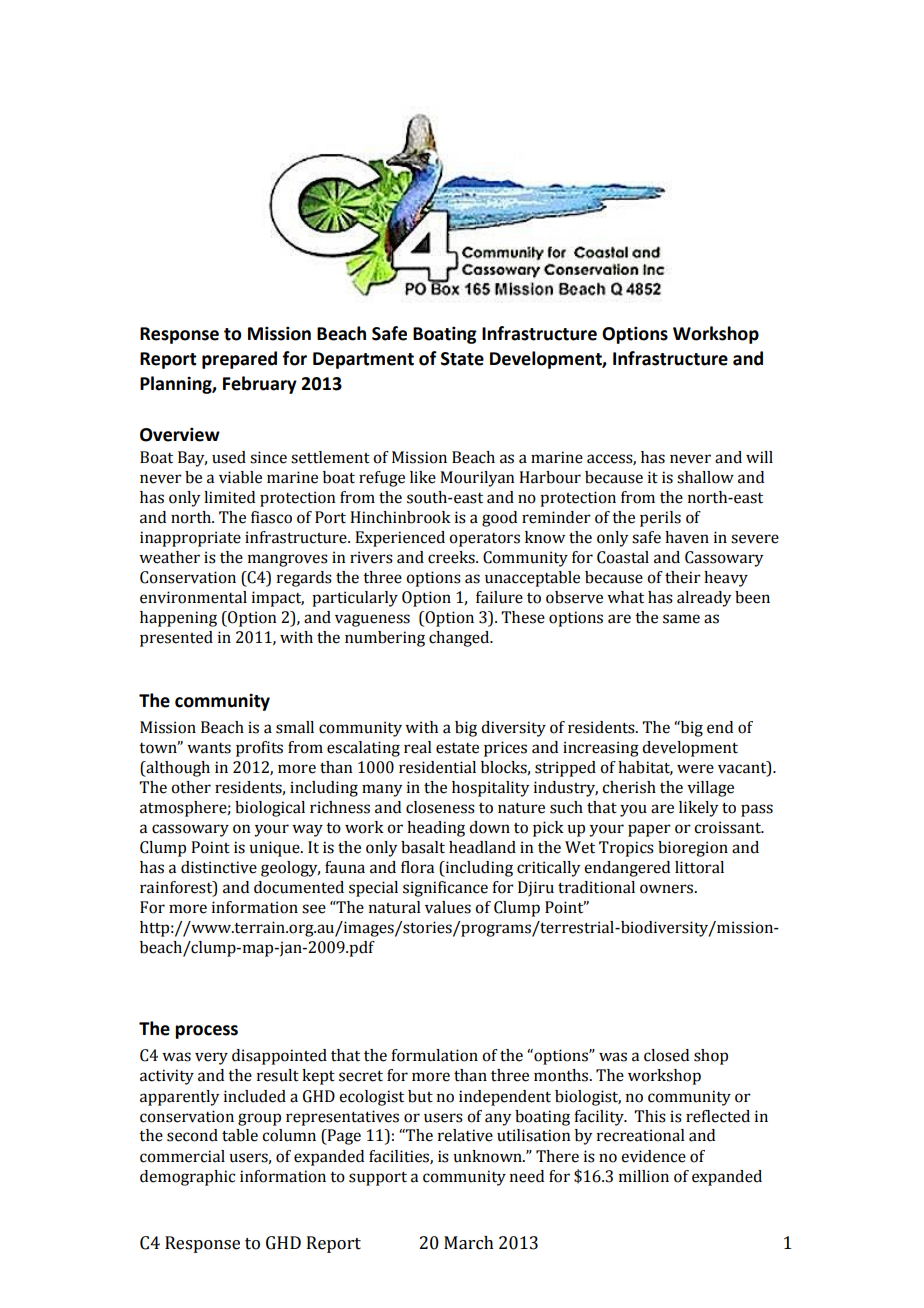  Describe the element at coordinates (270, 809) in the document. I see `biological` at that location.
